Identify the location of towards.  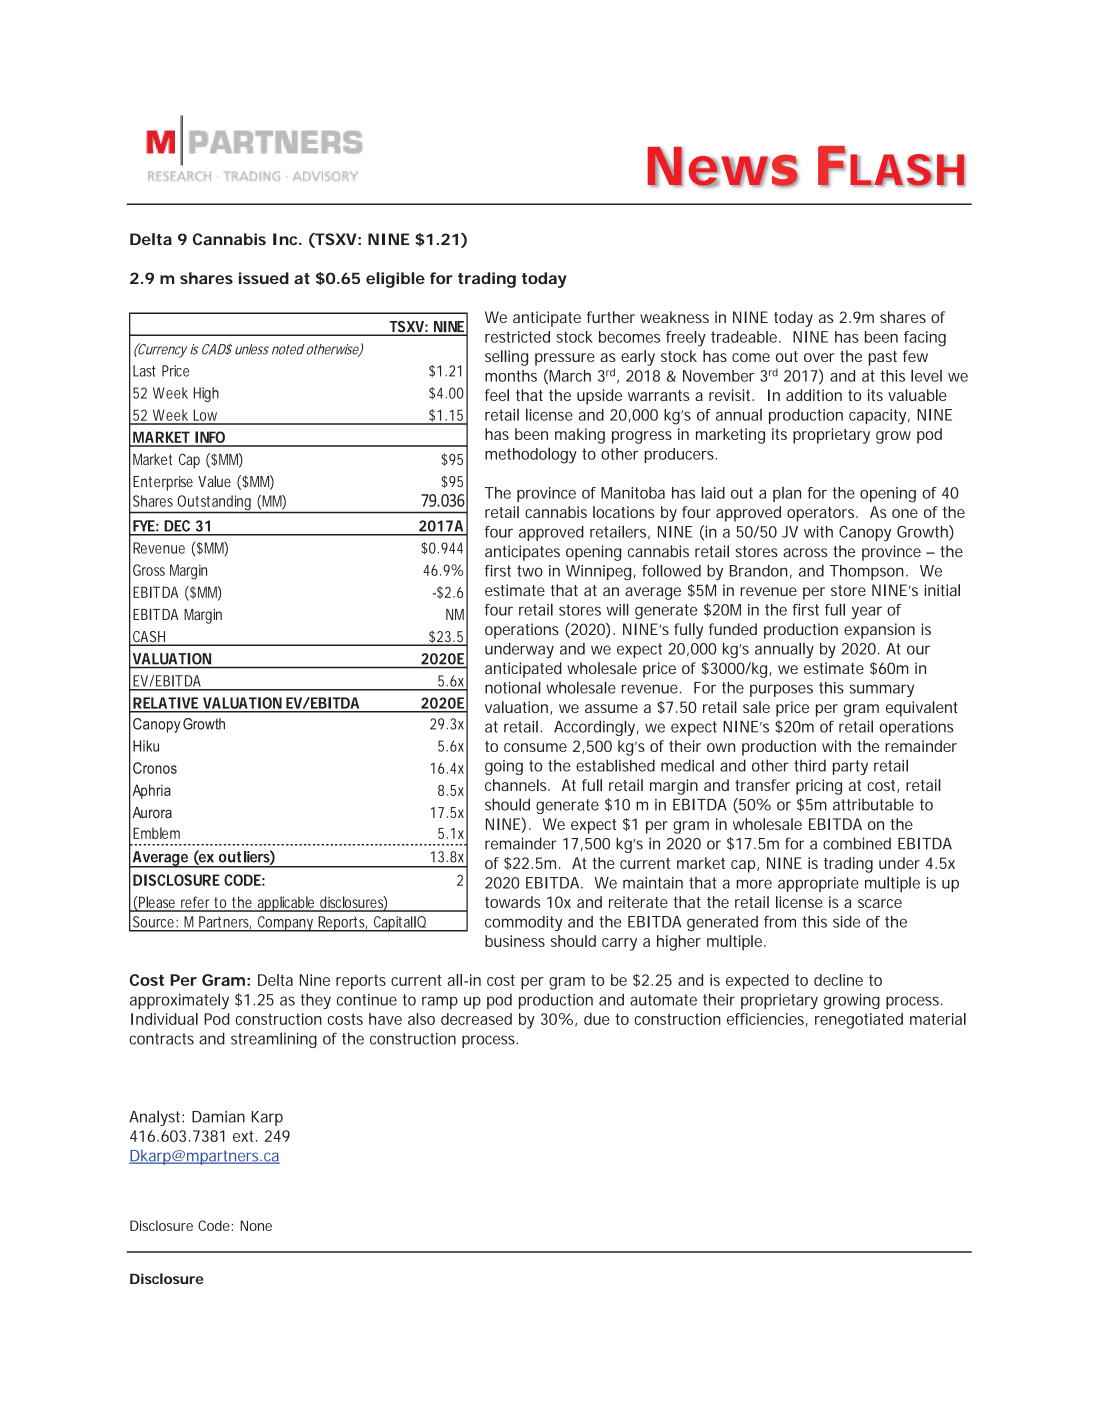
(513, 902).
